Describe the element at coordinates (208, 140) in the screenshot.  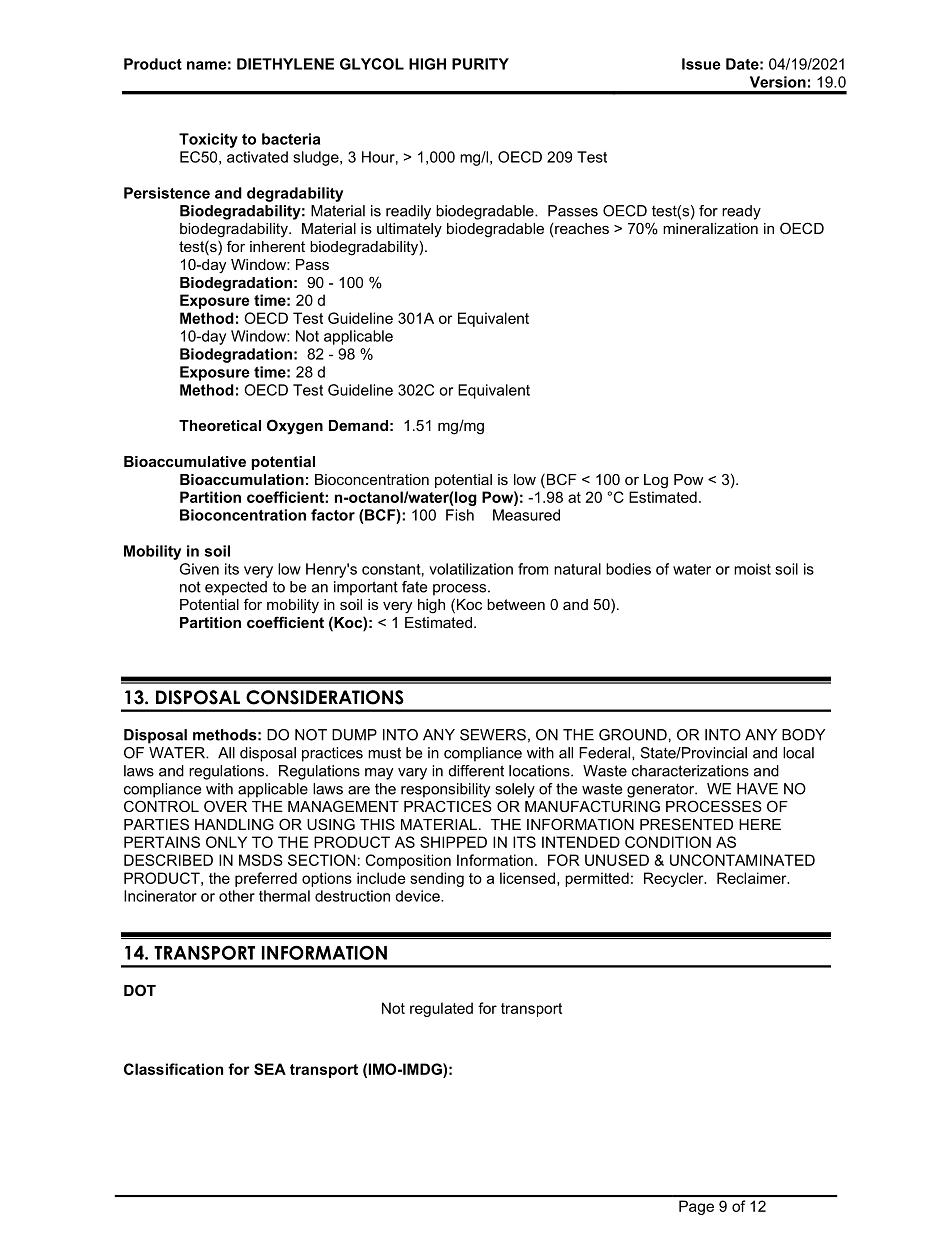
I see `Toxicity` at that location.
